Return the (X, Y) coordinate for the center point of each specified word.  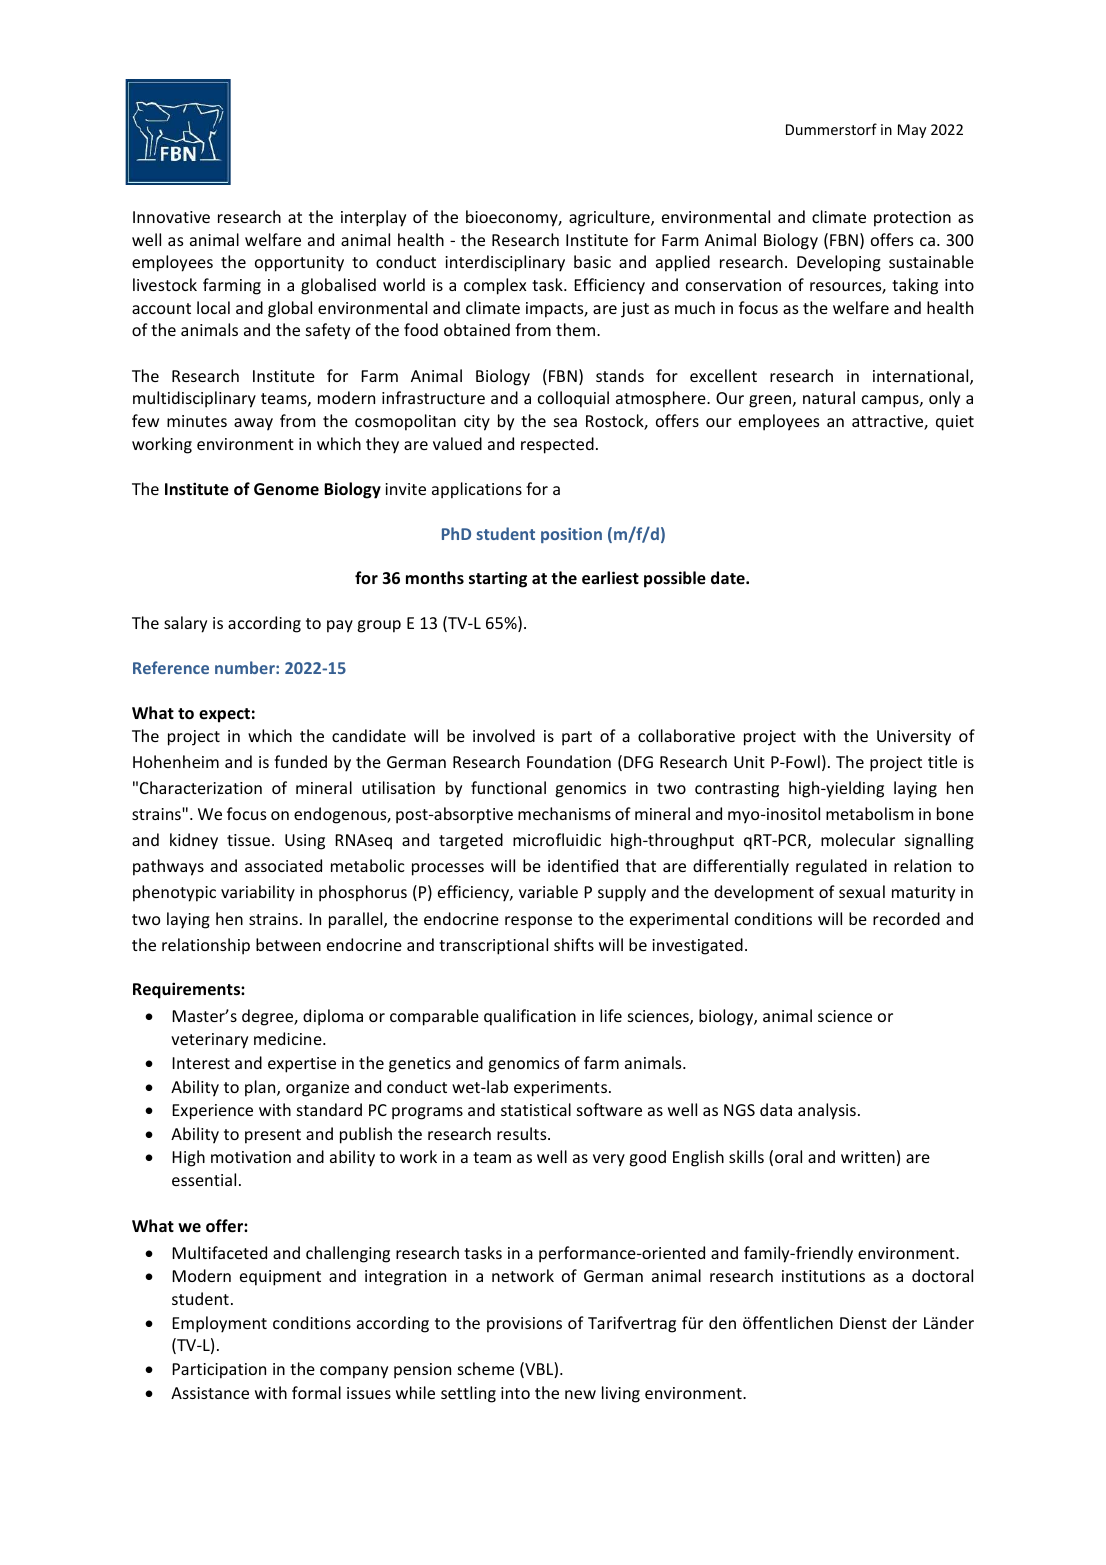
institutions (823, 1276)
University (914, 738)
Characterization (201, 787)
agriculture (610, 218)
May (912, 131)
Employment (219, 1324)
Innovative (171, 217)
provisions (524, 1325)
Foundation (569, 761)
